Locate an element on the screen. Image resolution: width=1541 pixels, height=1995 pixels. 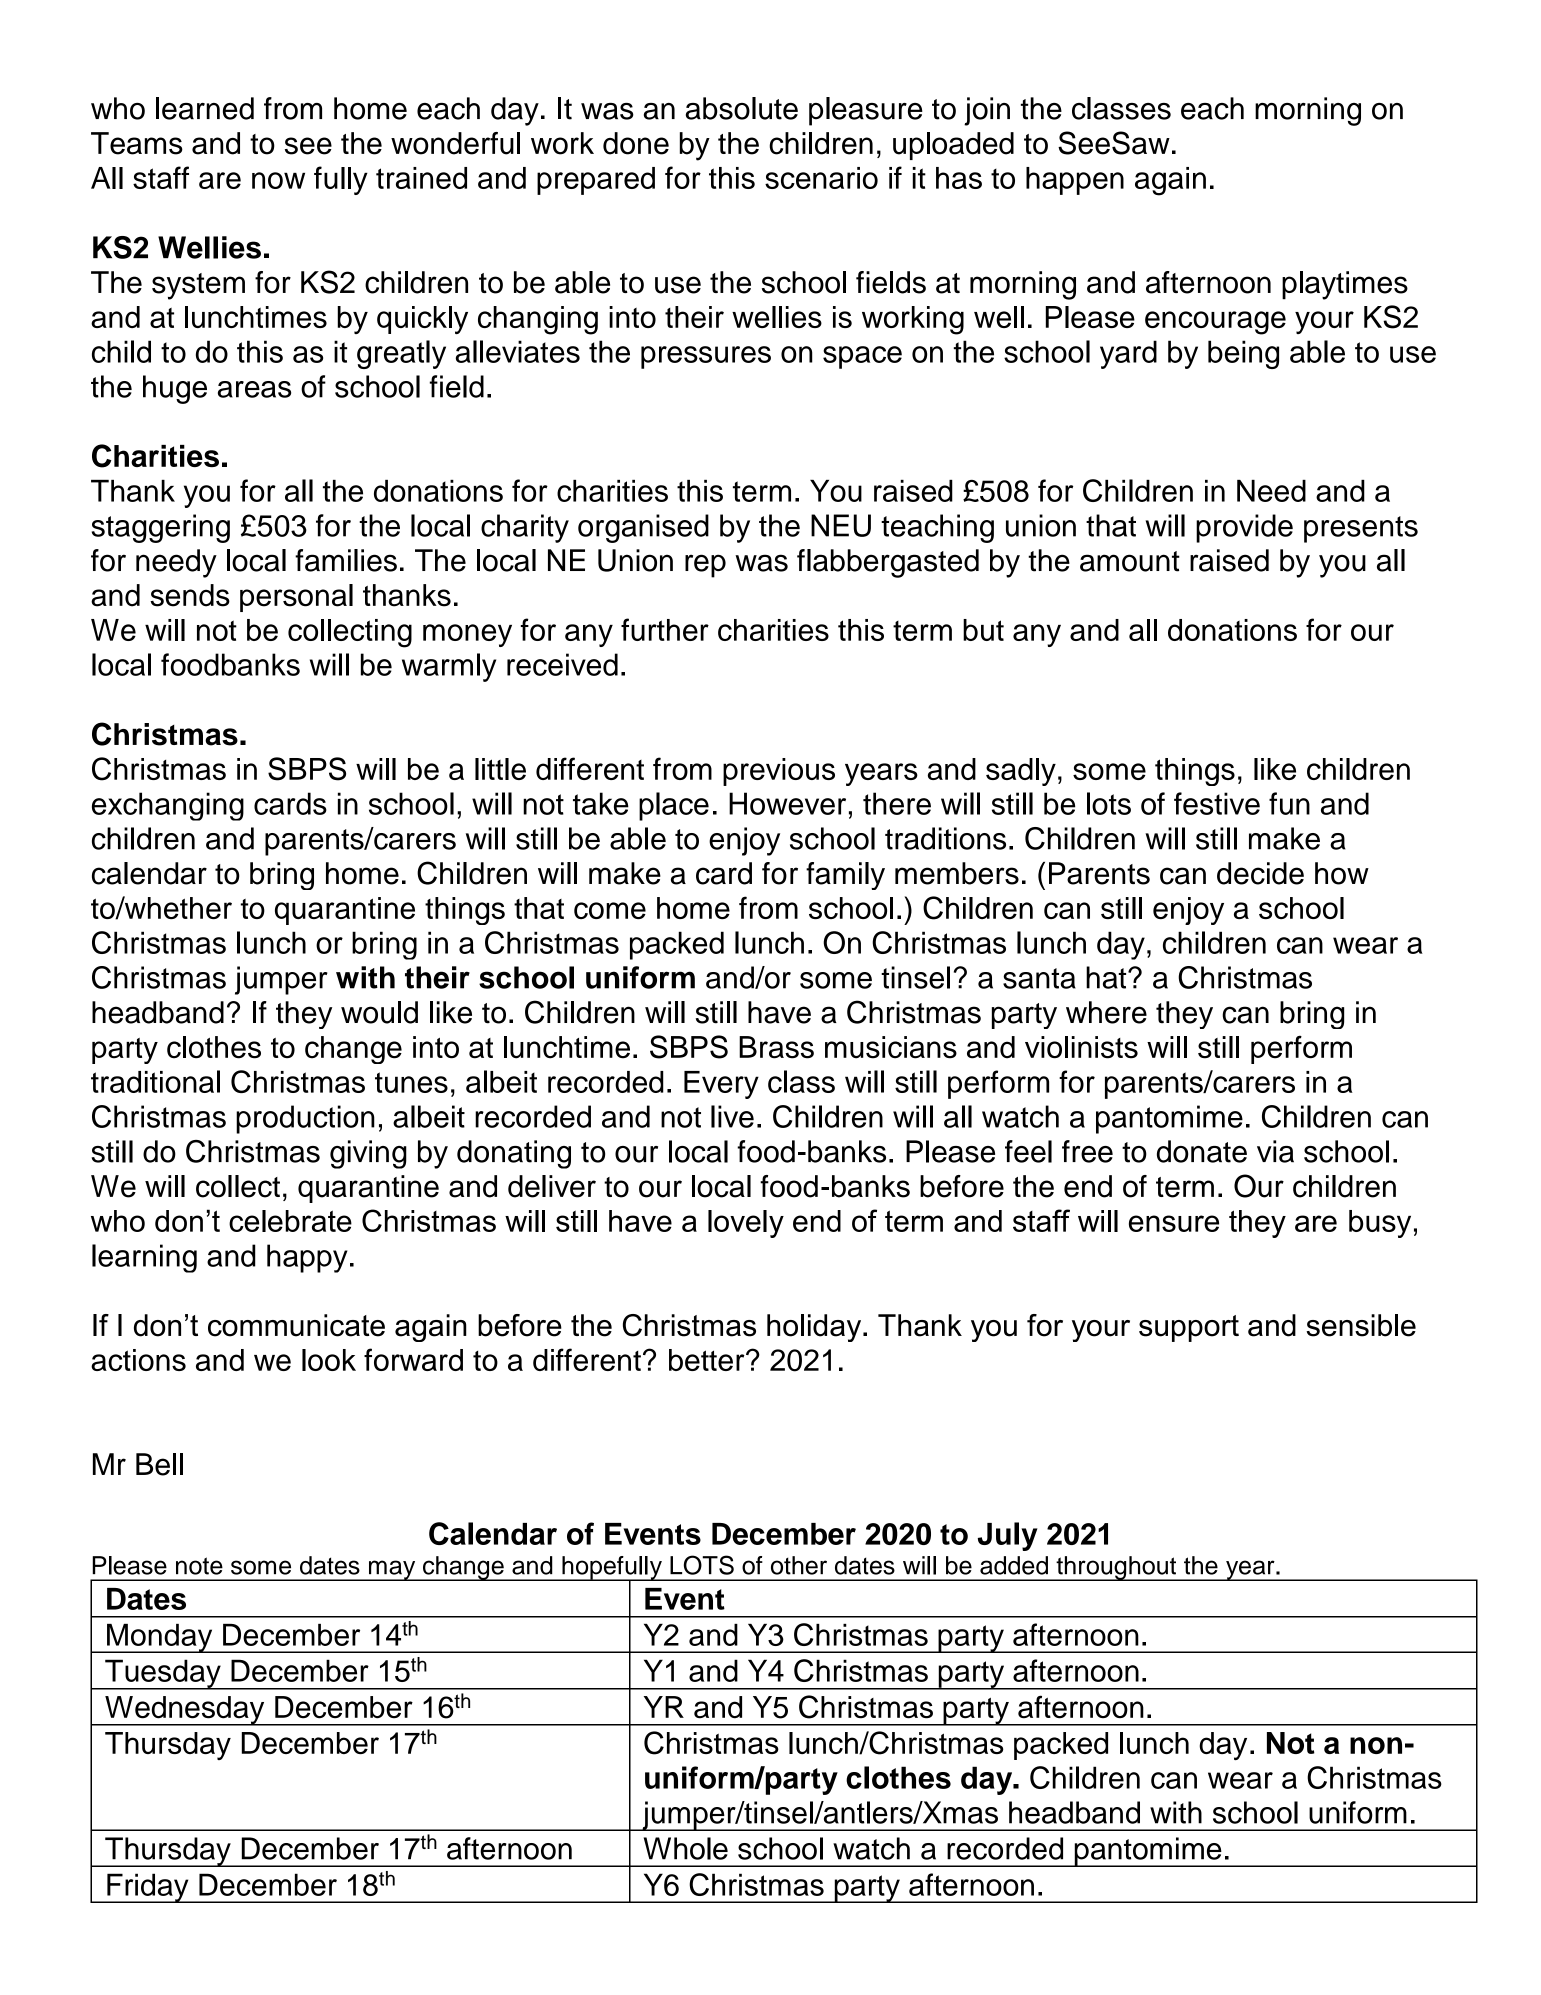
would is located at coordinates (379, 1012).
